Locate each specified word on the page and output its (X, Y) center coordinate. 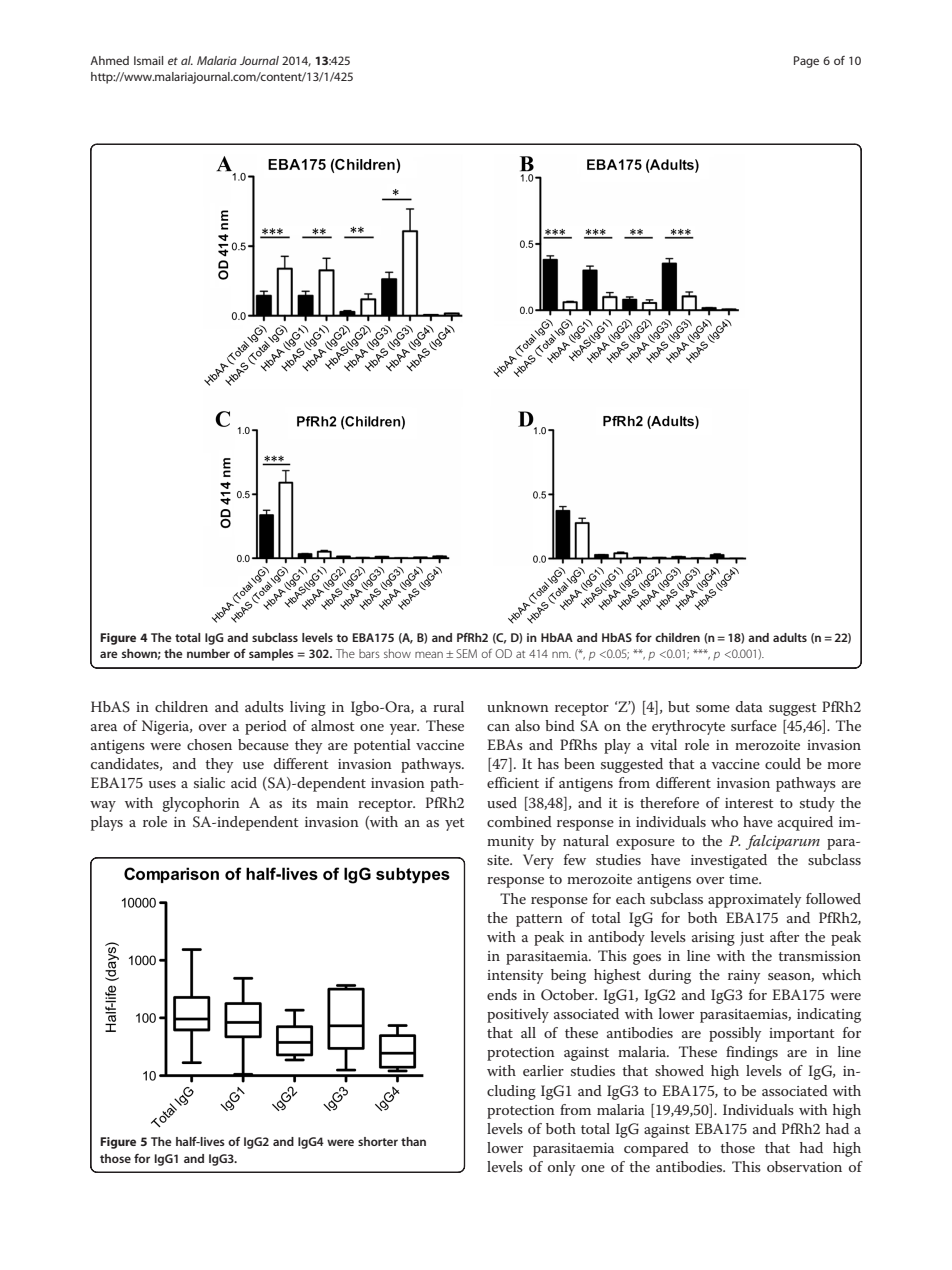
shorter (378, 1141)
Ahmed (109, 60)
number (208, 653)
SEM (466, 653)
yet (455, 824)
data (749, 706)
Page (806, 62)
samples (271, 655)
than (413, 1141)
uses (162, 784)
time (745, 879)
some (713, 708)
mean (429, 654)
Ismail (148, 60)
